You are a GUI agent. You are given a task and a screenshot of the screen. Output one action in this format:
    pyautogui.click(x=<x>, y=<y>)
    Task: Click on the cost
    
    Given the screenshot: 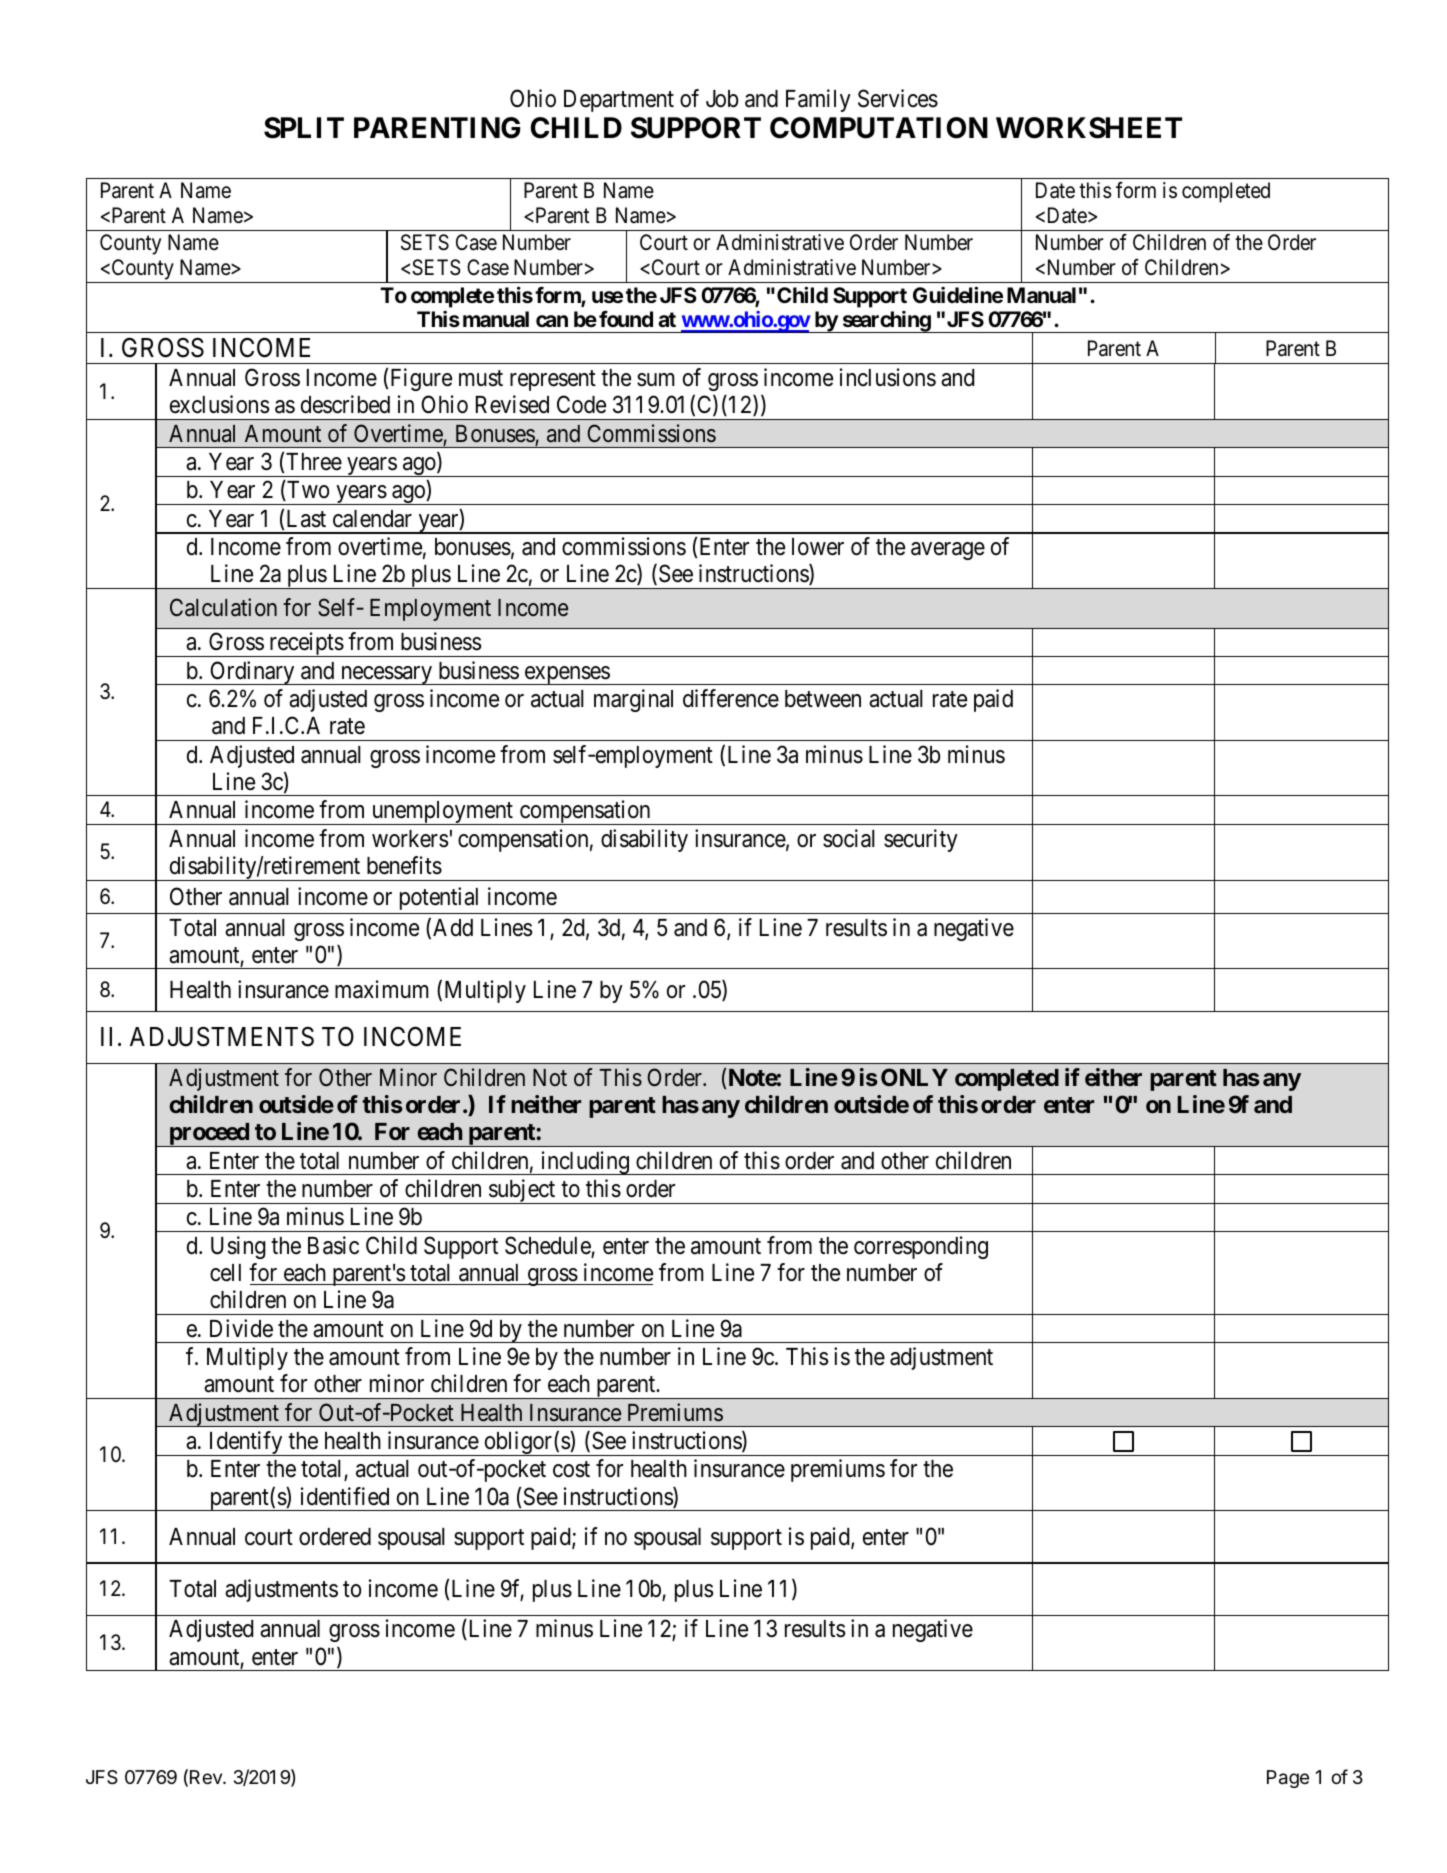 What is the action you would take?
    pyautogui.click(x=571, y=1470)
